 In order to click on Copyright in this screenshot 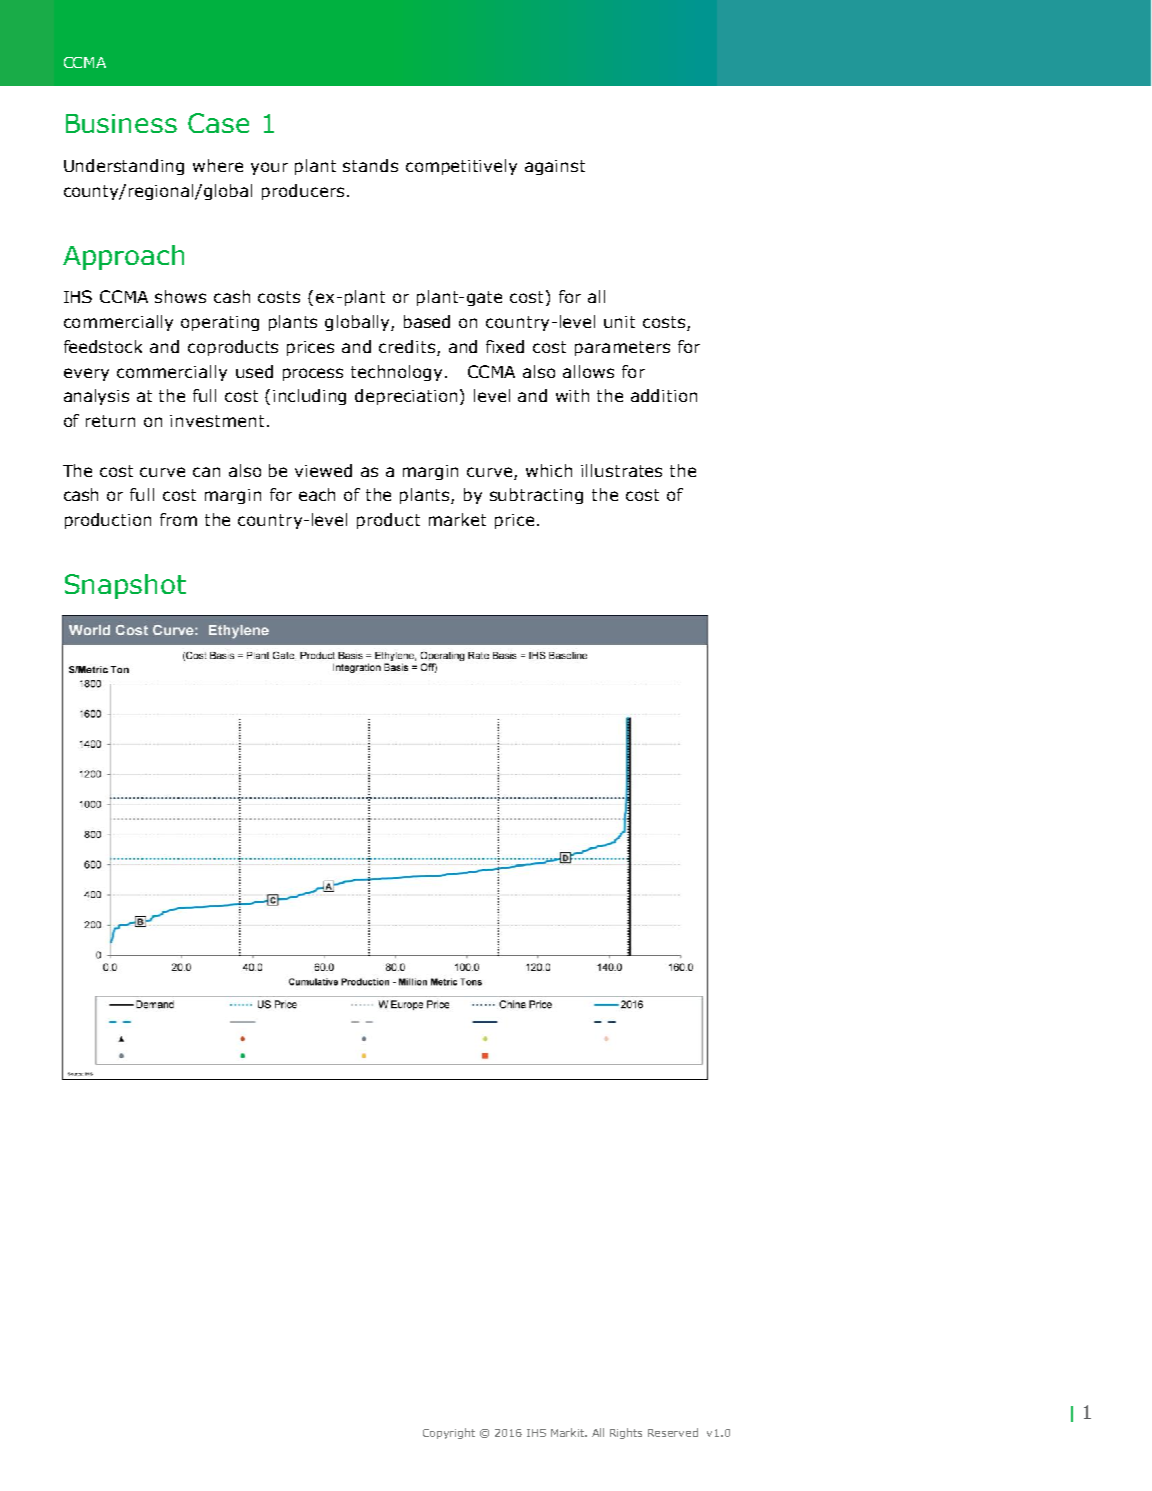, I will do `click(449, 1433)`.
